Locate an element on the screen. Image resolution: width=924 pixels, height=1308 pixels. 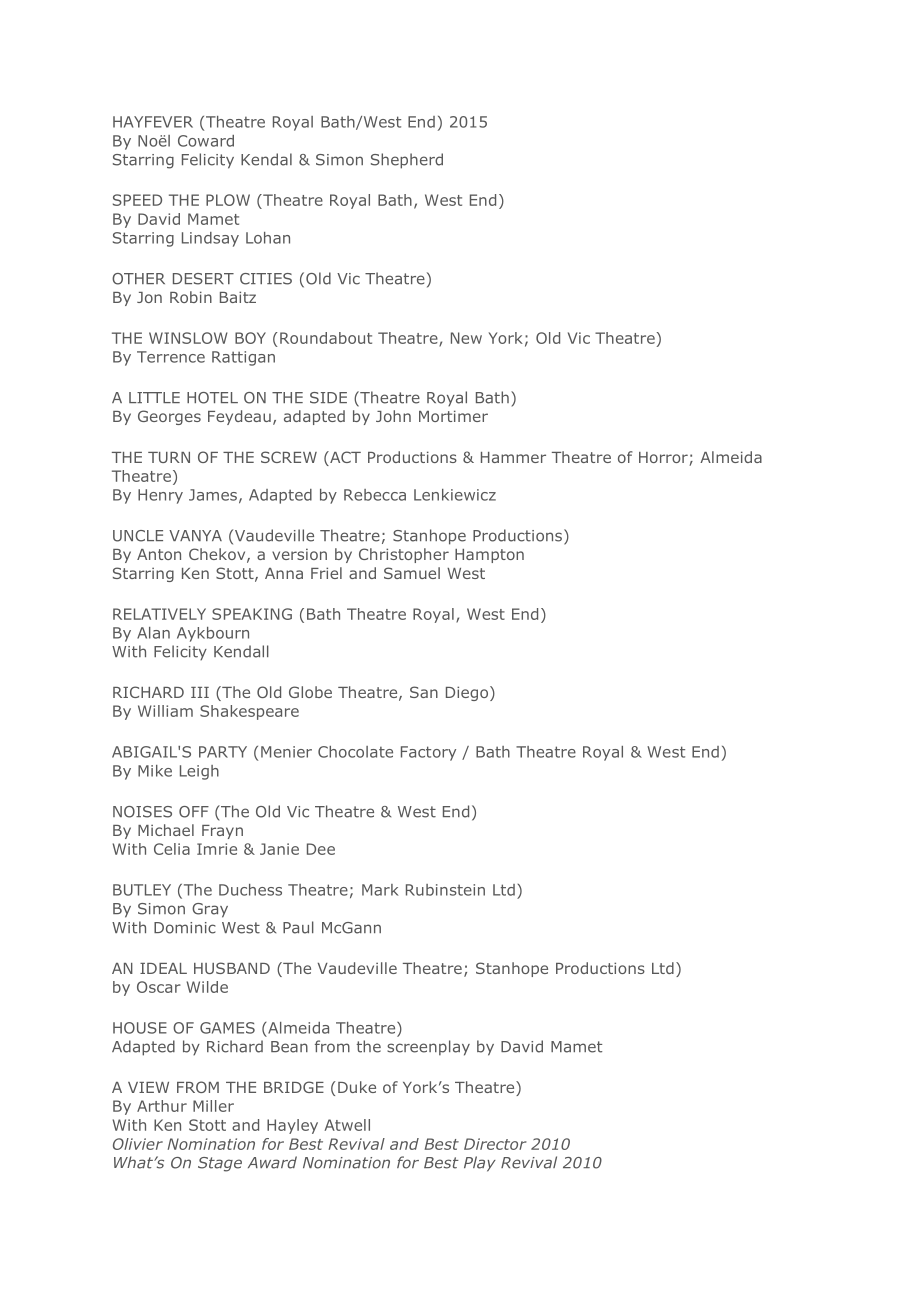
Mark is located at coordinates (380, 890).
